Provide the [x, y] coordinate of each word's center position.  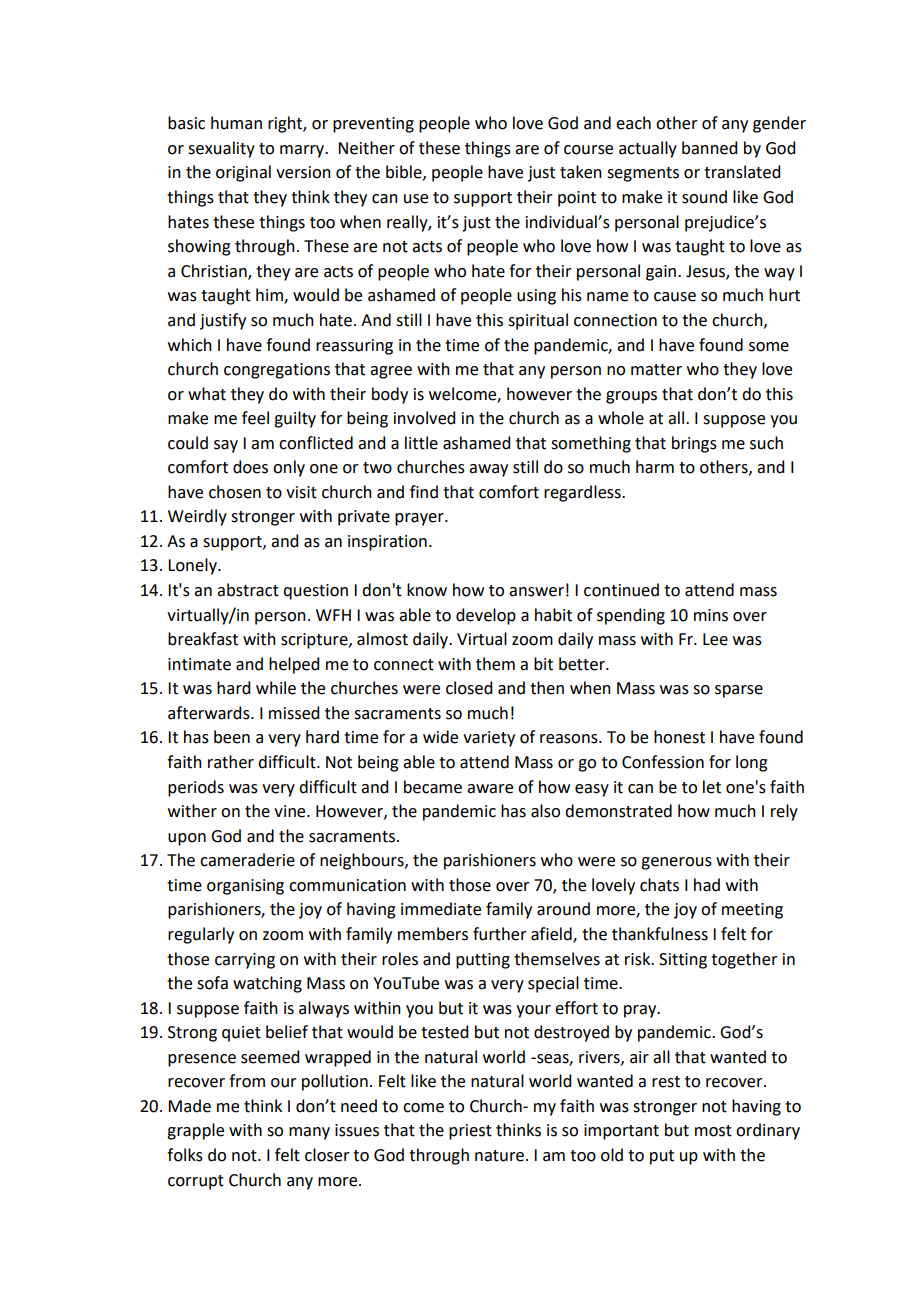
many [309, 1133]
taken [581, 172]
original [243, 173]
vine [291, 811]
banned [709, 148]
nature [499, 1156]
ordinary [768, 1131]
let [712, 787]
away [488, 470]
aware [490, 789]
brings [694, 444]
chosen [235, 492]
